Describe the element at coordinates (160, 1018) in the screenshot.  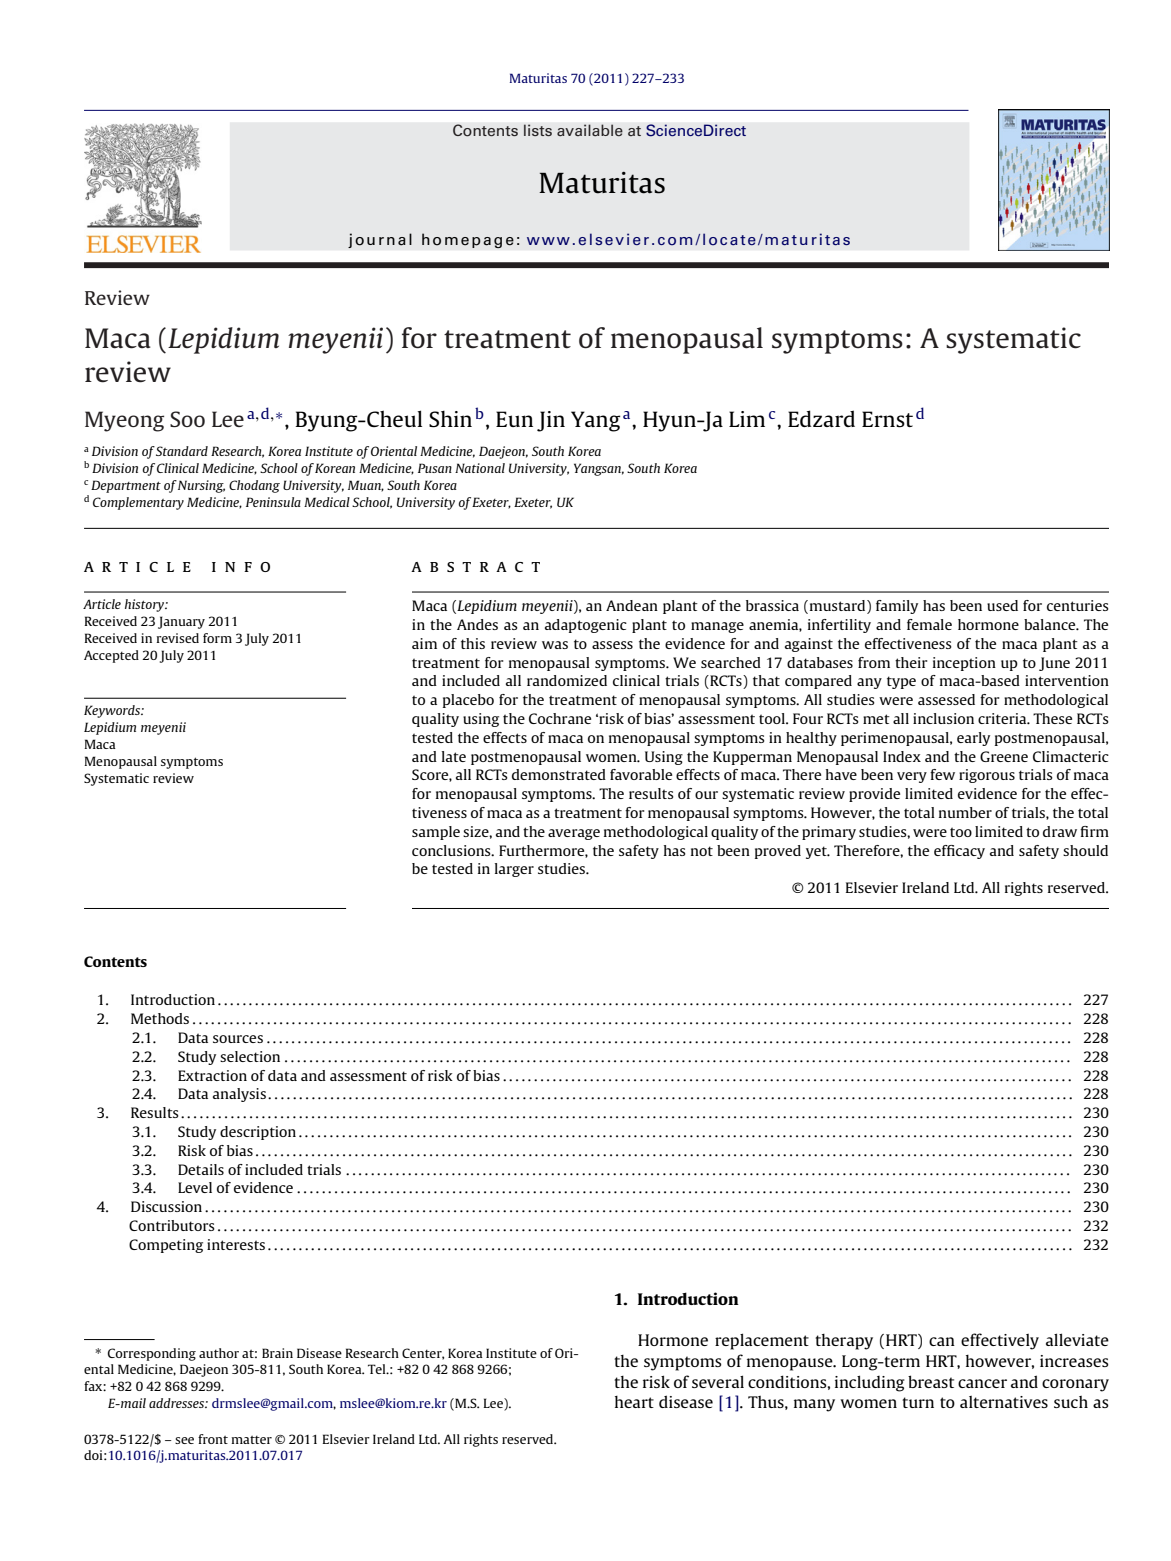
I see `Methods` at that location.
